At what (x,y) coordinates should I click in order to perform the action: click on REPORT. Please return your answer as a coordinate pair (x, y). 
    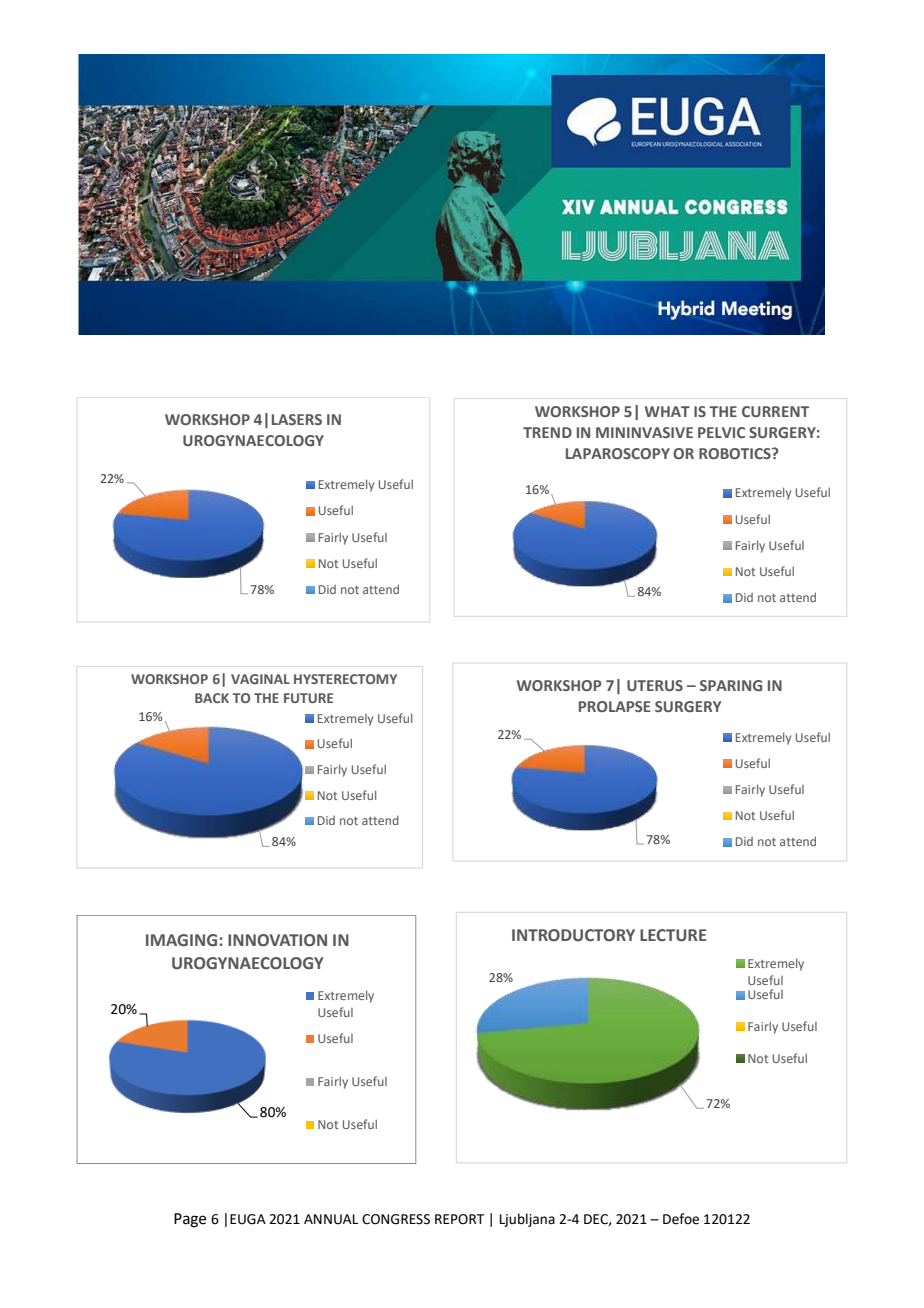
    Looking at the image, I should click on (459, 1219).
